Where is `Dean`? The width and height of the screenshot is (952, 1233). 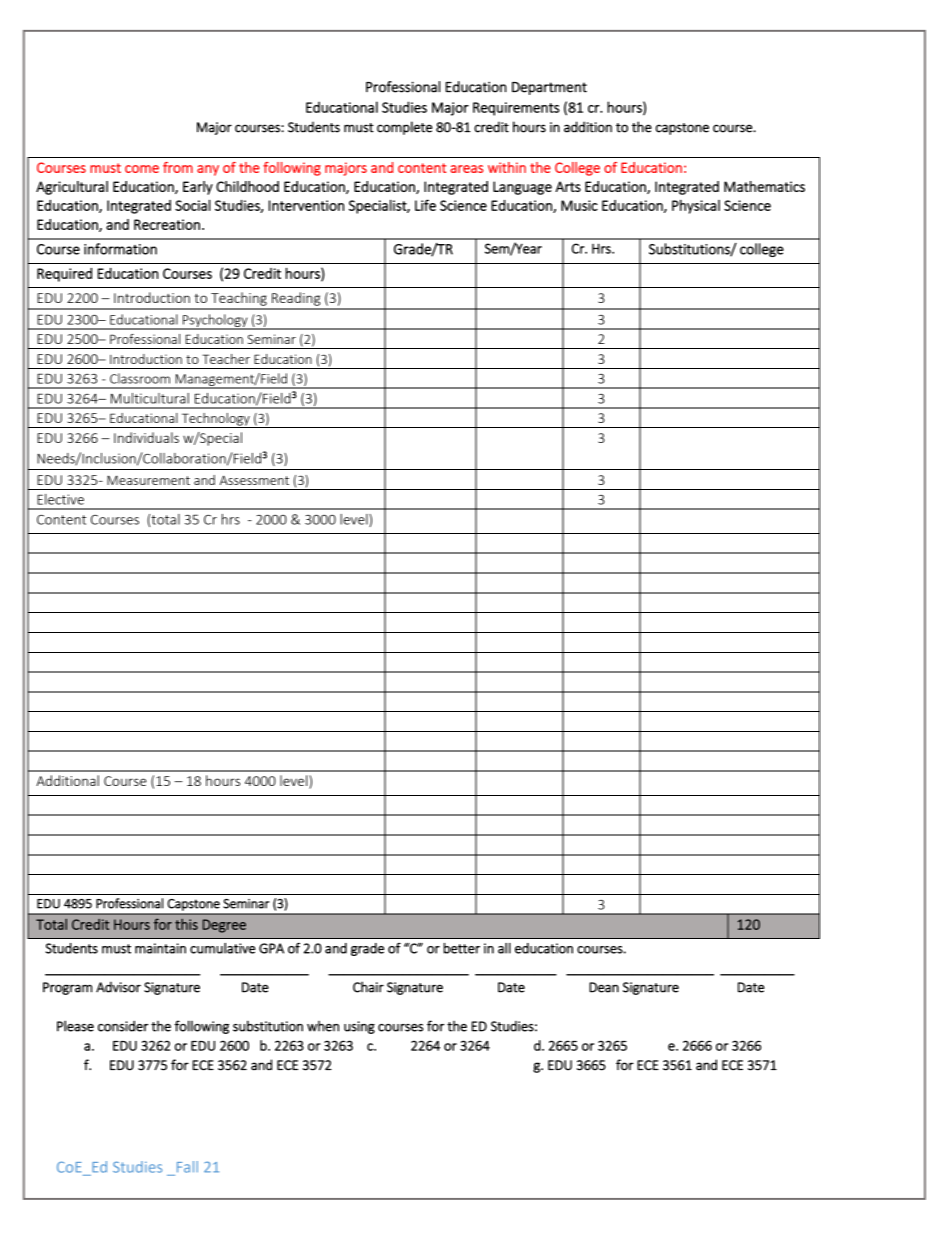
Dean is located at coordinates (604, 987).
